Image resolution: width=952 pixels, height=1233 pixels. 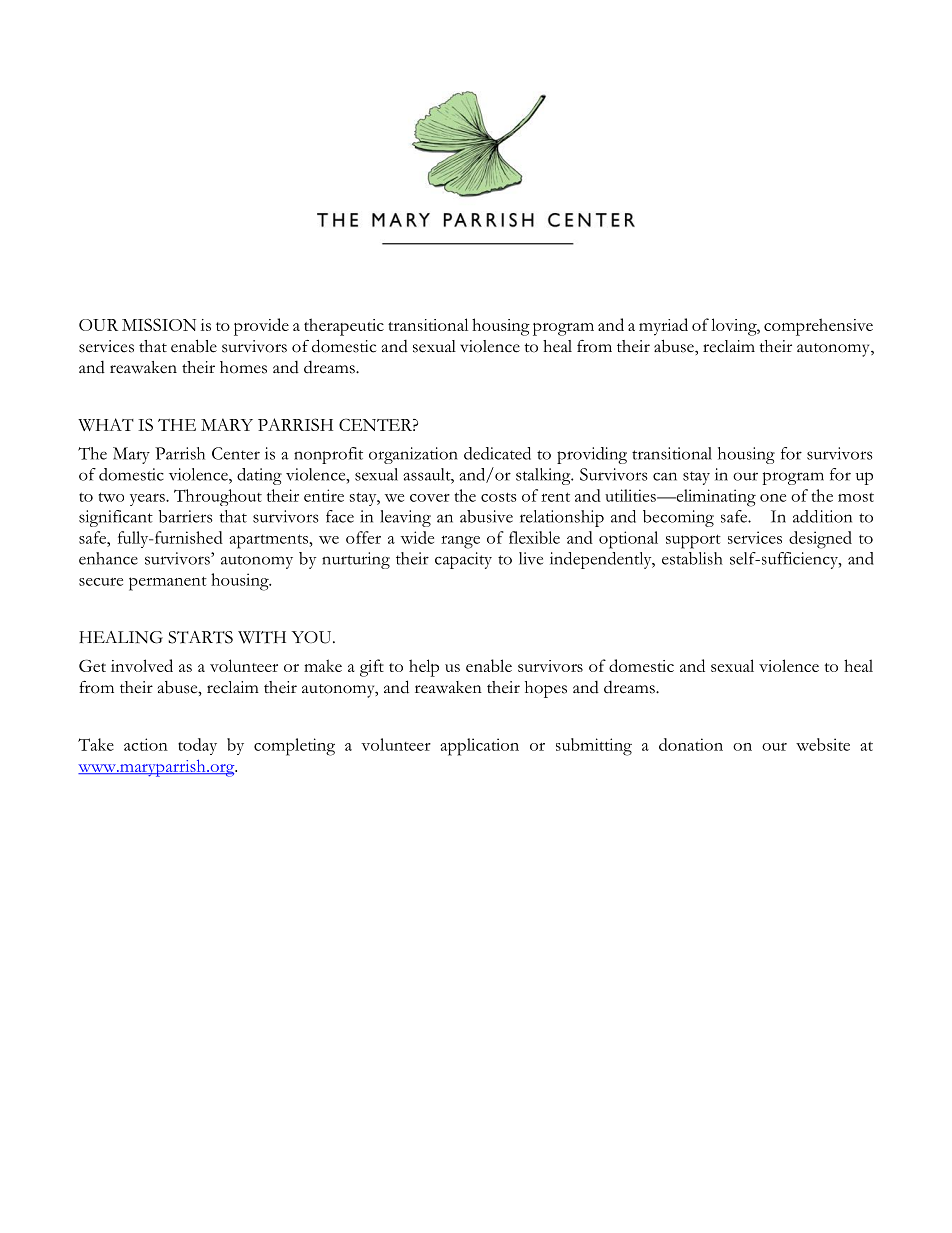 I want to click on therapeutic, so click(x=344, y=327).
